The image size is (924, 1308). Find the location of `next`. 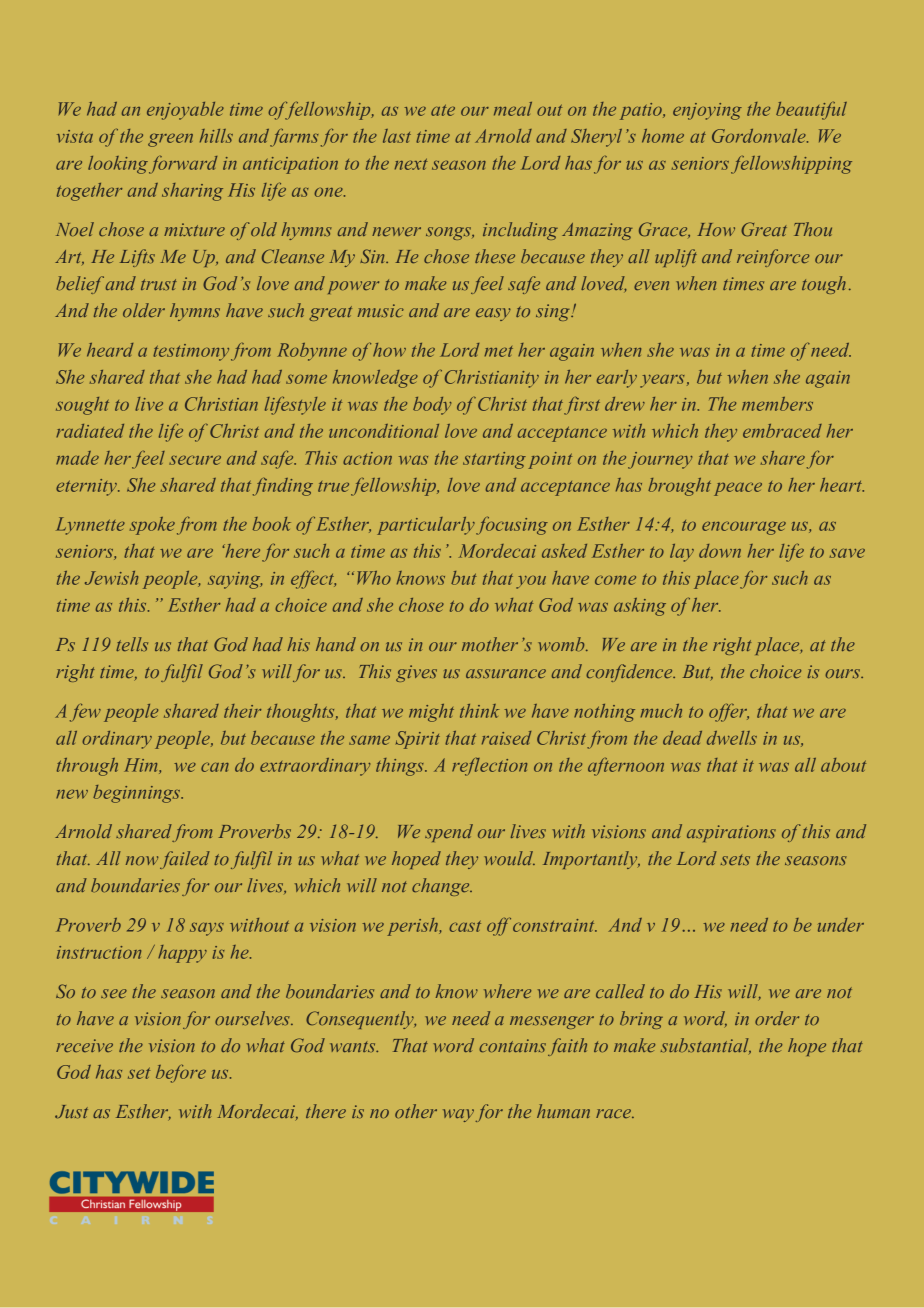

next is located at coordinates (411, 164).
